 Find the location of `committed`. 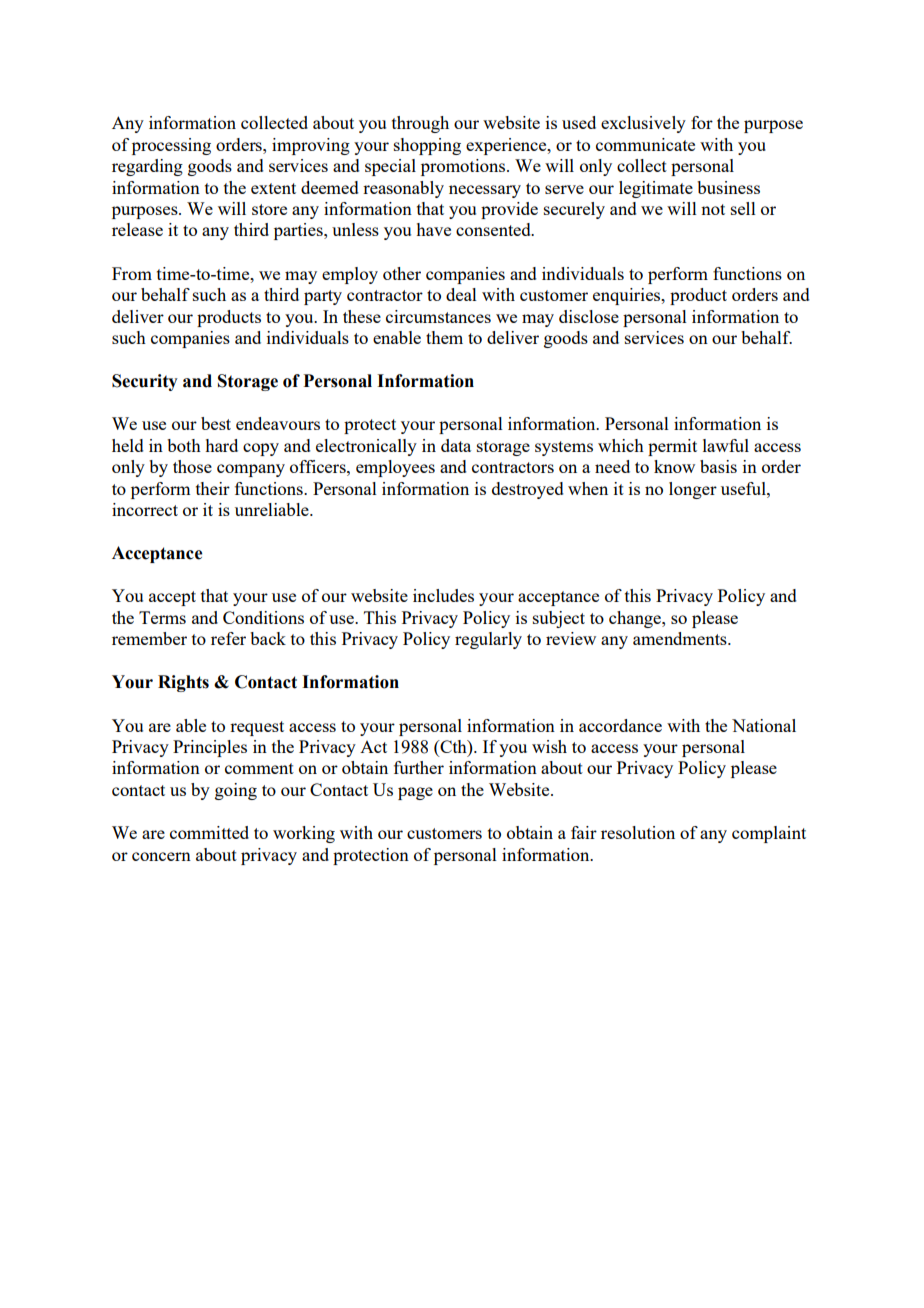

committed is located at coordinates (209, 832).
